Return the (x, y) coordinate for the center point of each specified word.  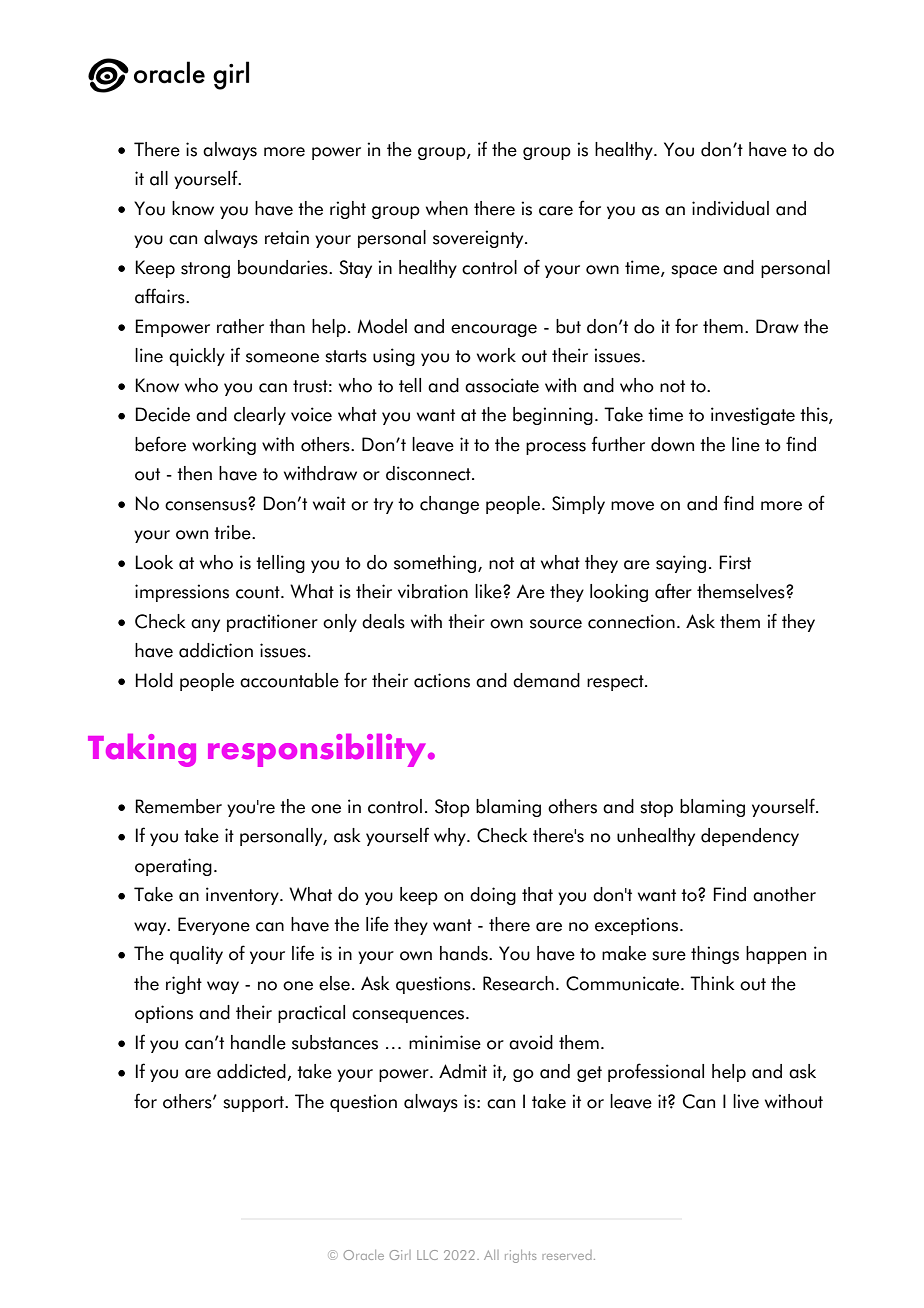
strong (205, 270)
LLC (427, 1255)
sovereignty (479, 239)
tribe (233, 532)
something (436, 564)
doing (493, 896)
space (694, 271)
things (715, 955)
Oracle (363, 1255)
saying (681, 564)
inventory (243, 896)
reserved (567, 1255)
